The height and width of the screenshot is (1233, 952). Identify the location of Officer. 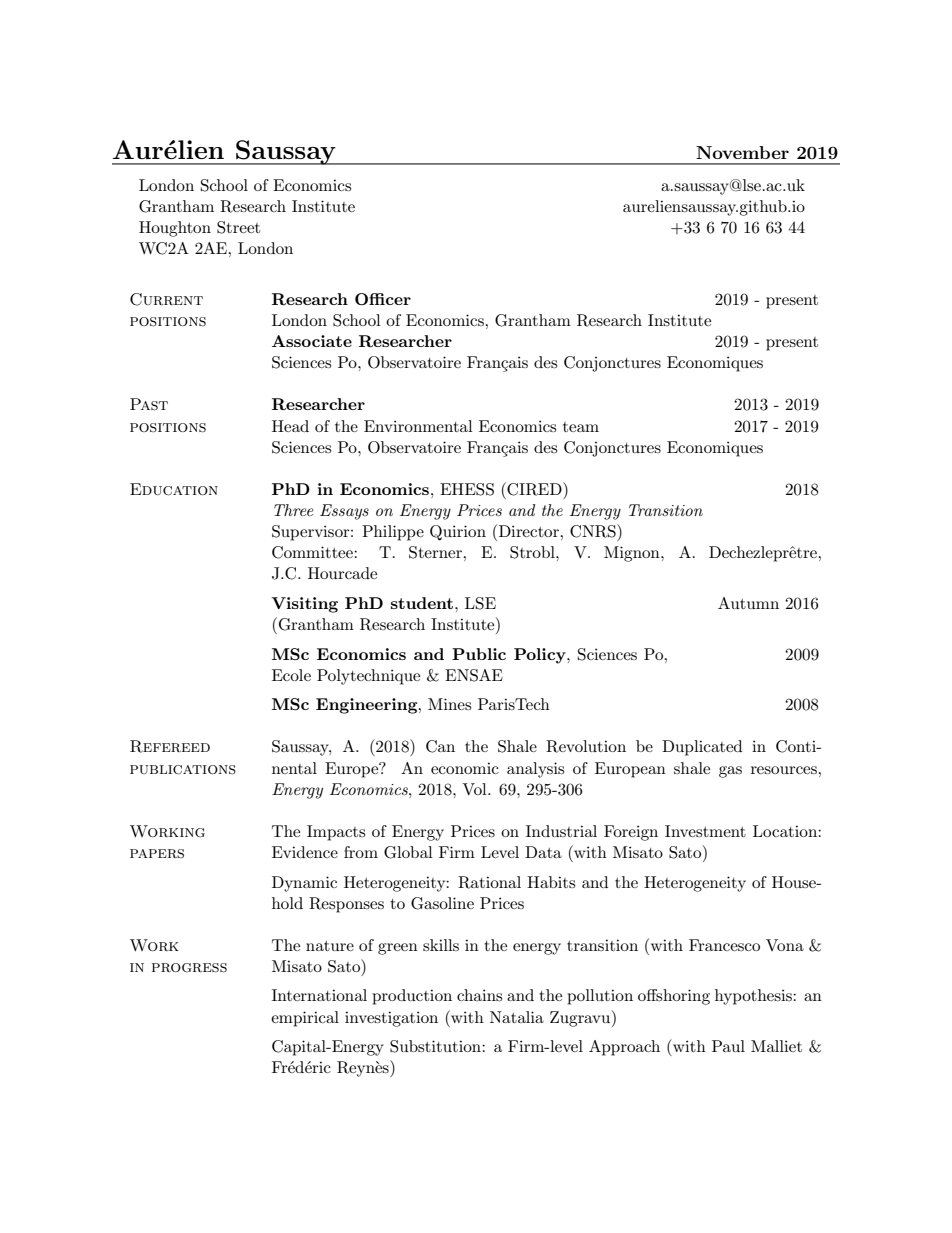
(383, 299).
